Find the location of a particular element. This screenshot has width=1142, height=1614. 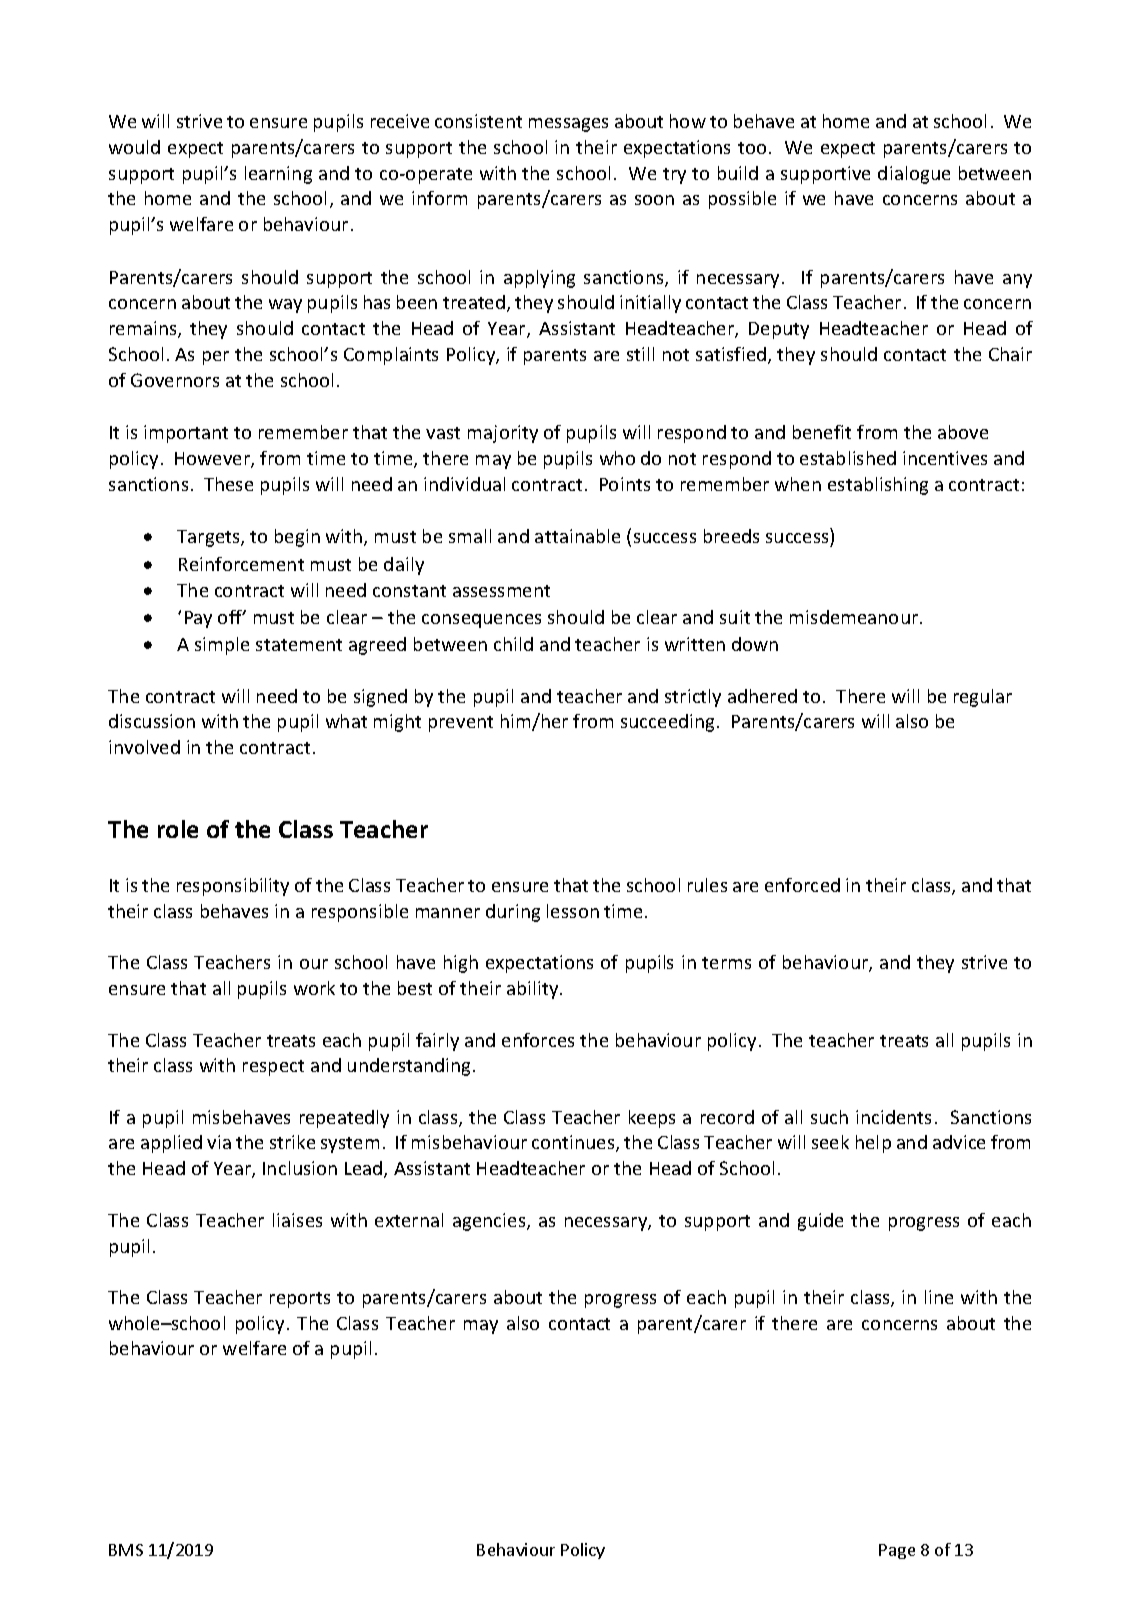

role is located at coordinates (178, 829).
